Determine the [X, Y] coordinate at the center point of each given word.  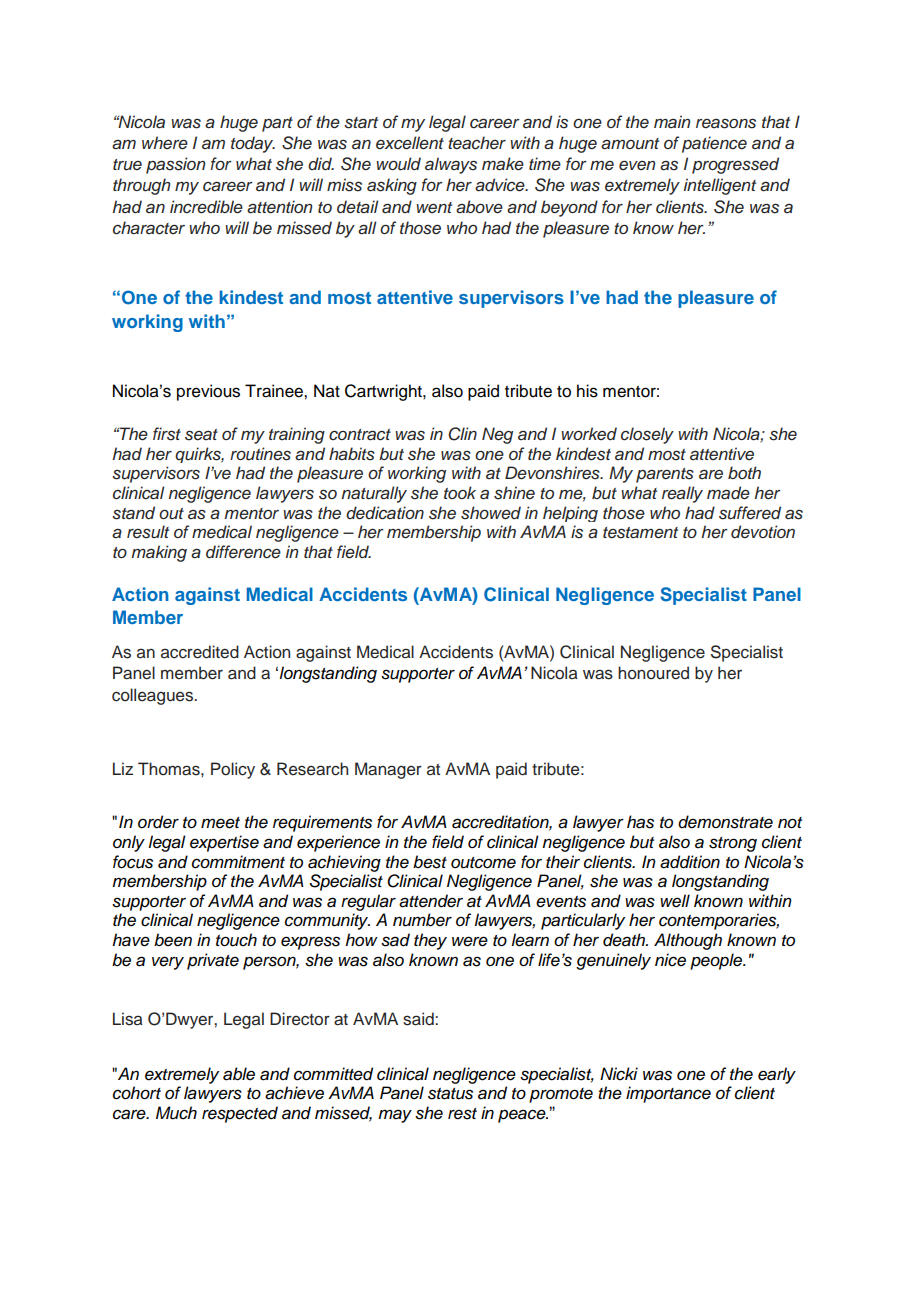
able [239, 1074]
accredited [200, 652]
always [451, 165]
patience [714, 144]
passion [175, 165]
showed [491, 513]
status [450, 1094]
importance [668, 1094]
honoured [653, 673]
